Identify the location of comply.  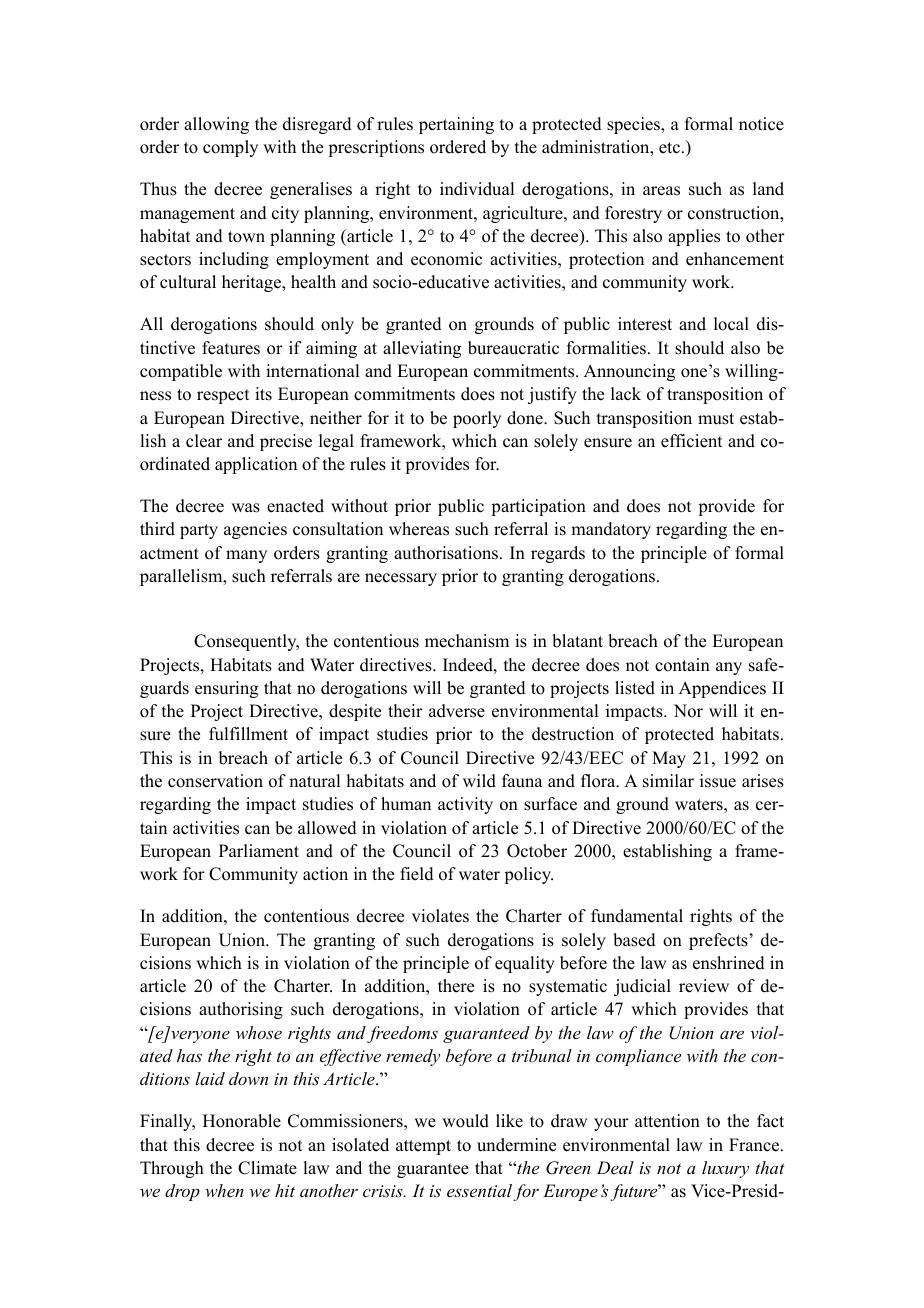
(230, 148).
